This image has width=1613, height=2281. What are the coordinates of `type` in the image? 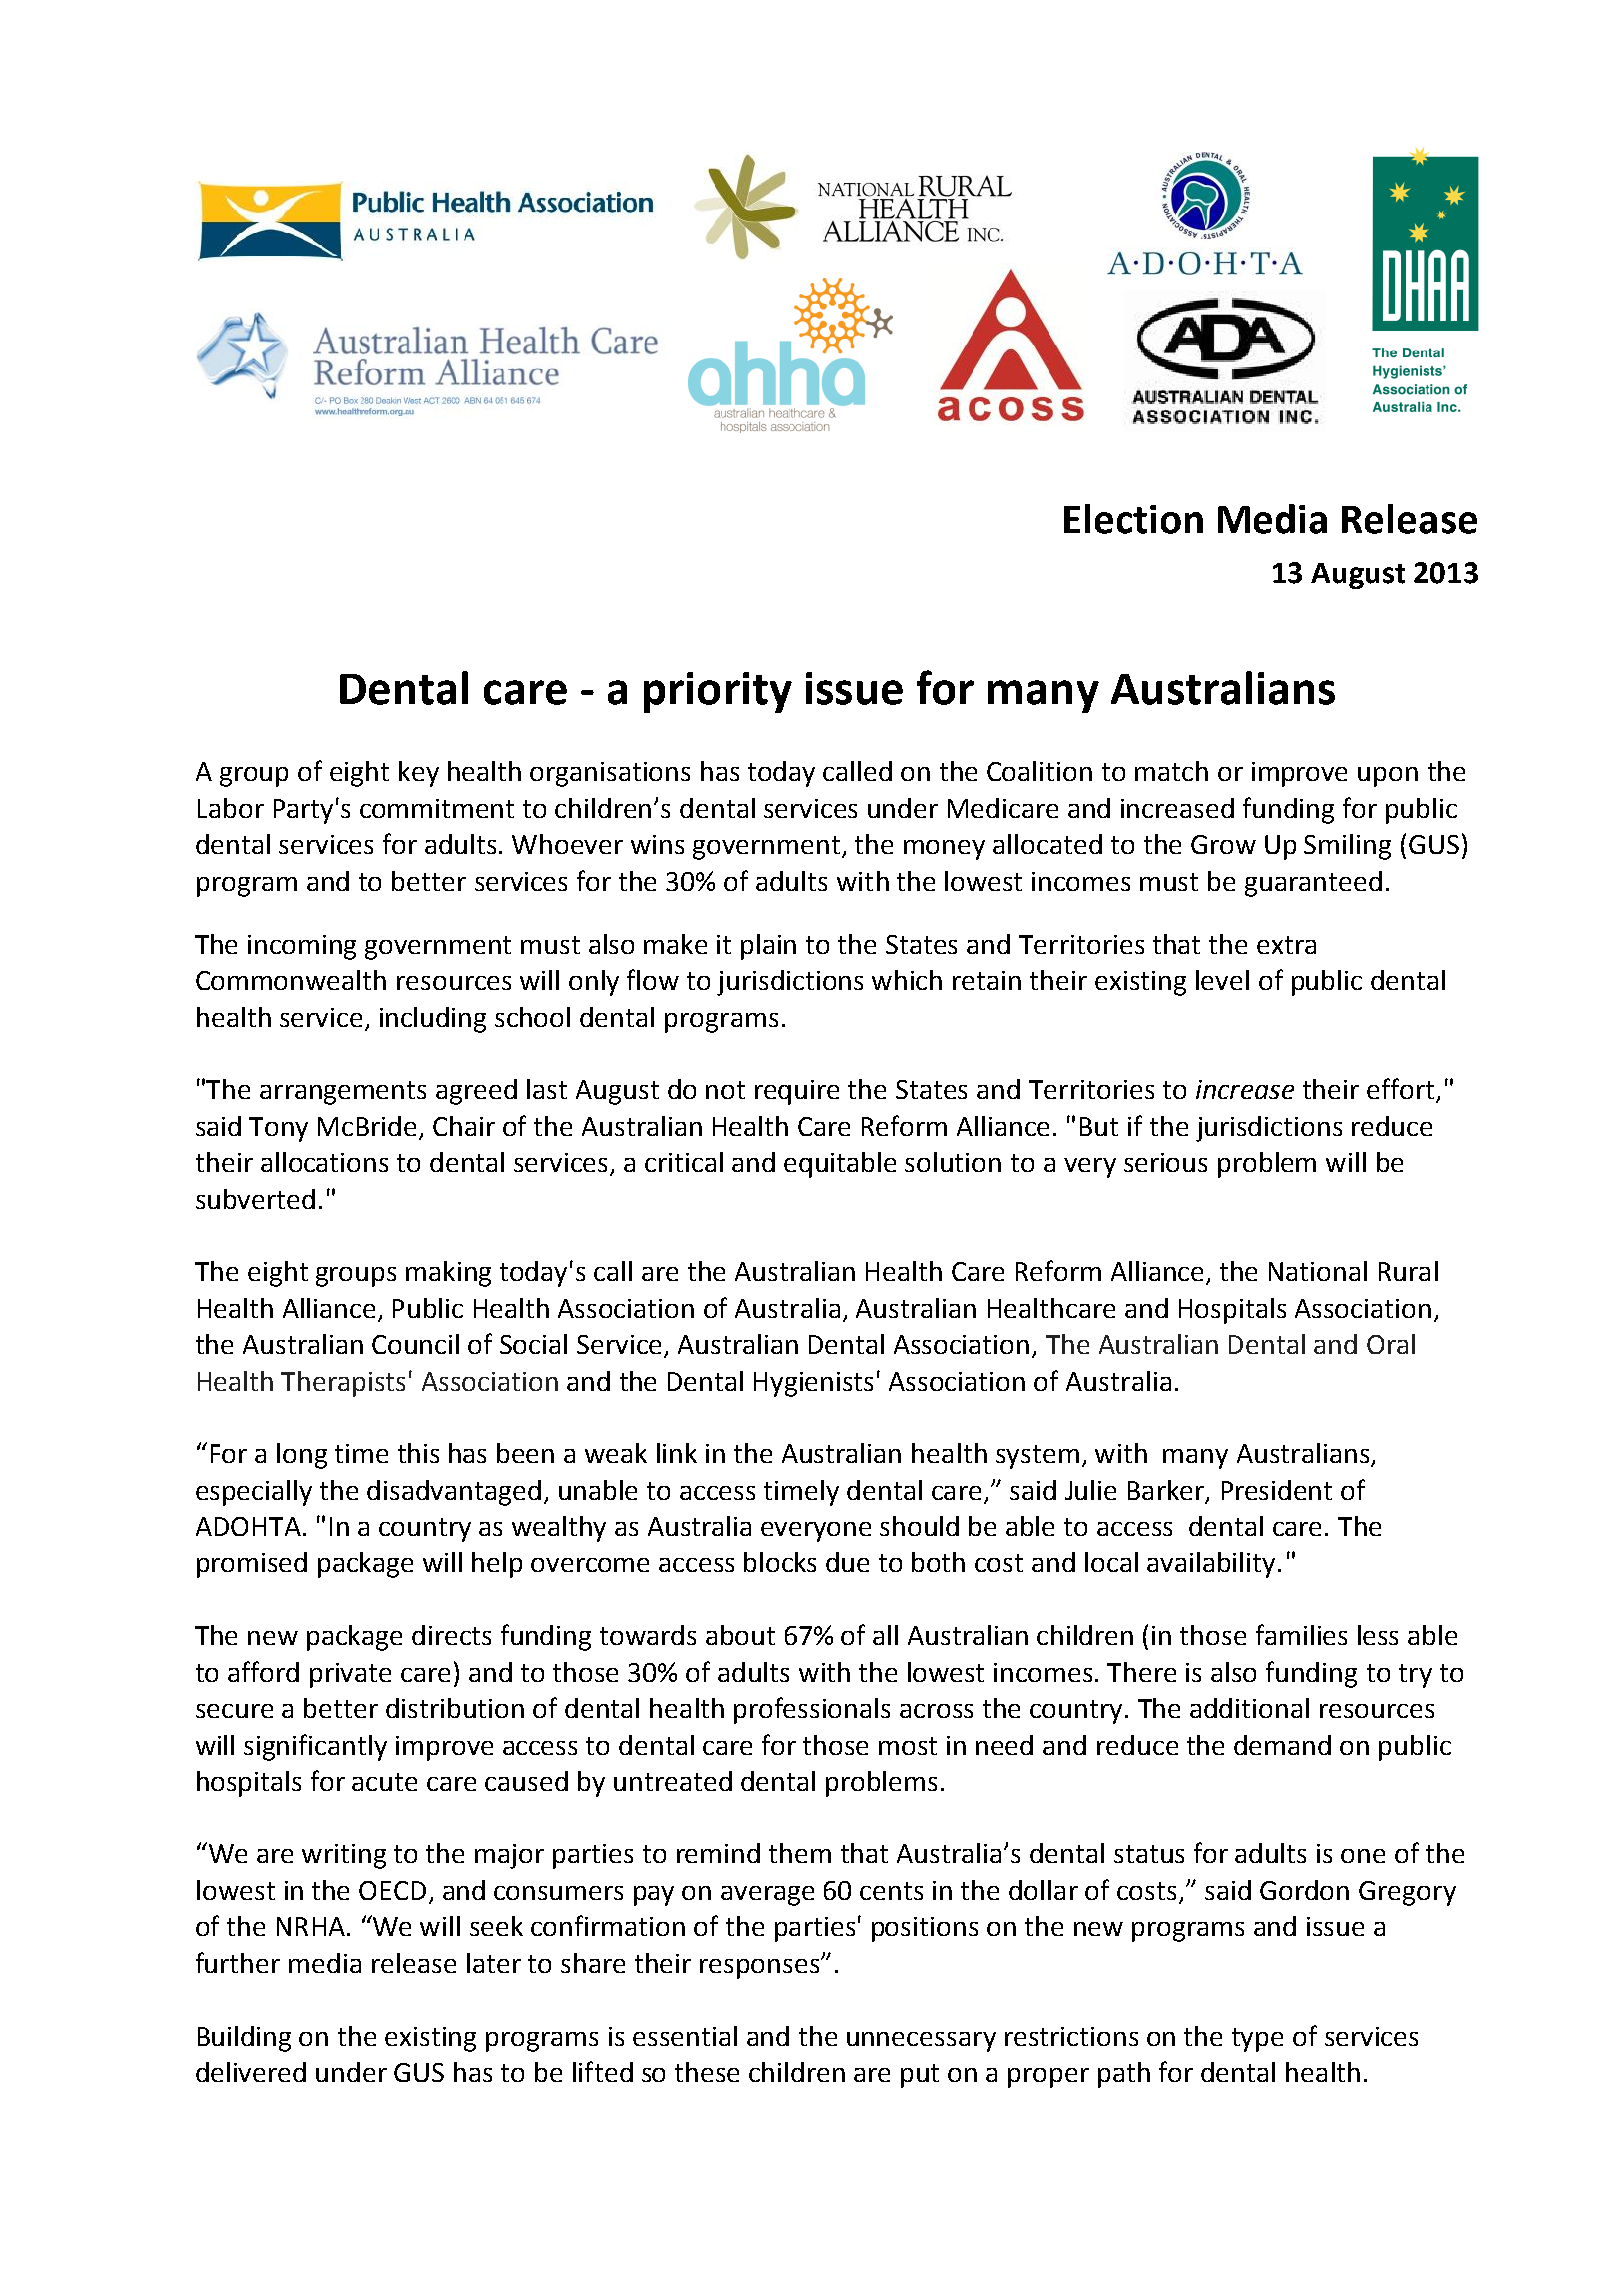 It's located at (1257, 2040).
